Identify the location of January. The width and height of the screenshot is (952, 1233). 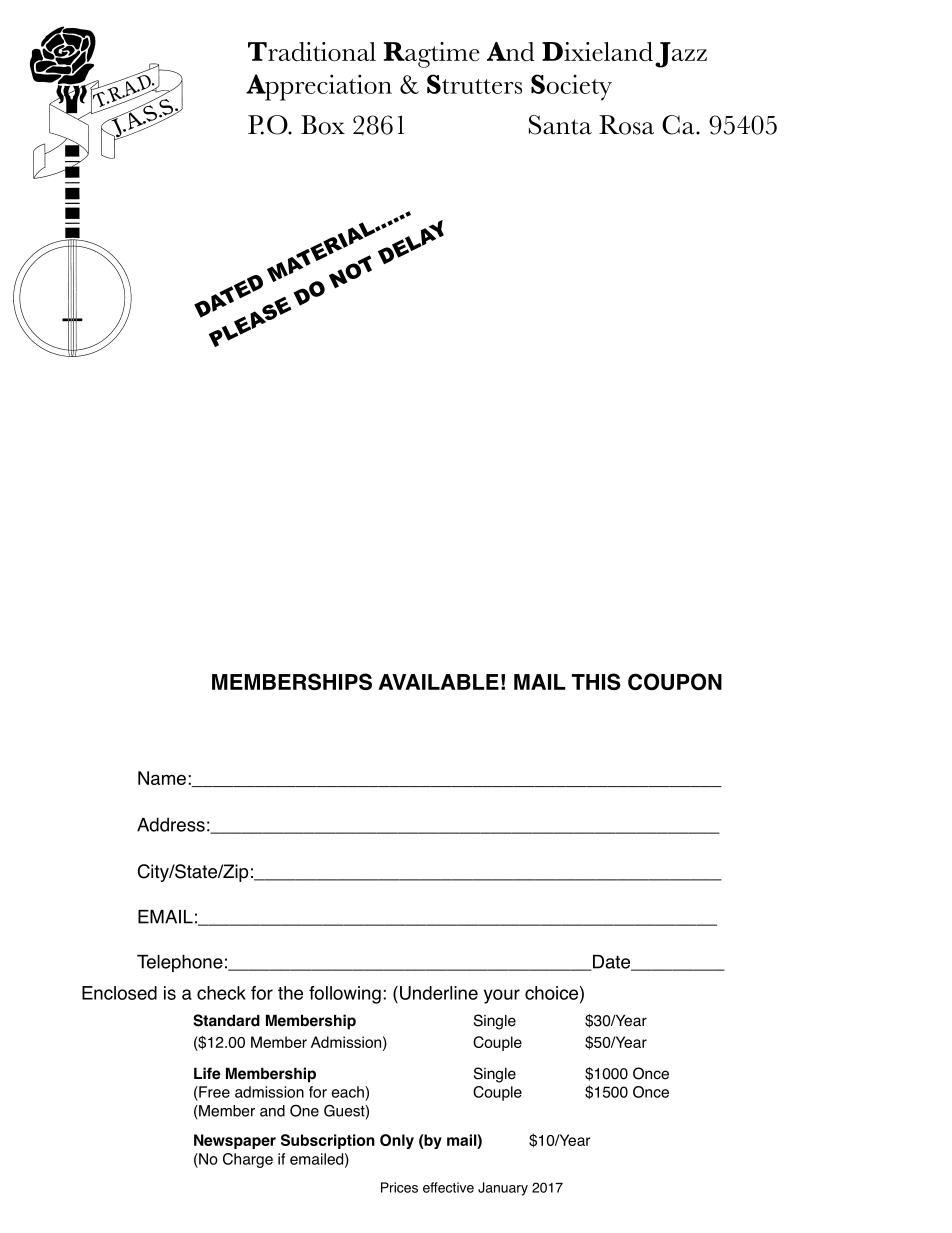
(503, 1189).
